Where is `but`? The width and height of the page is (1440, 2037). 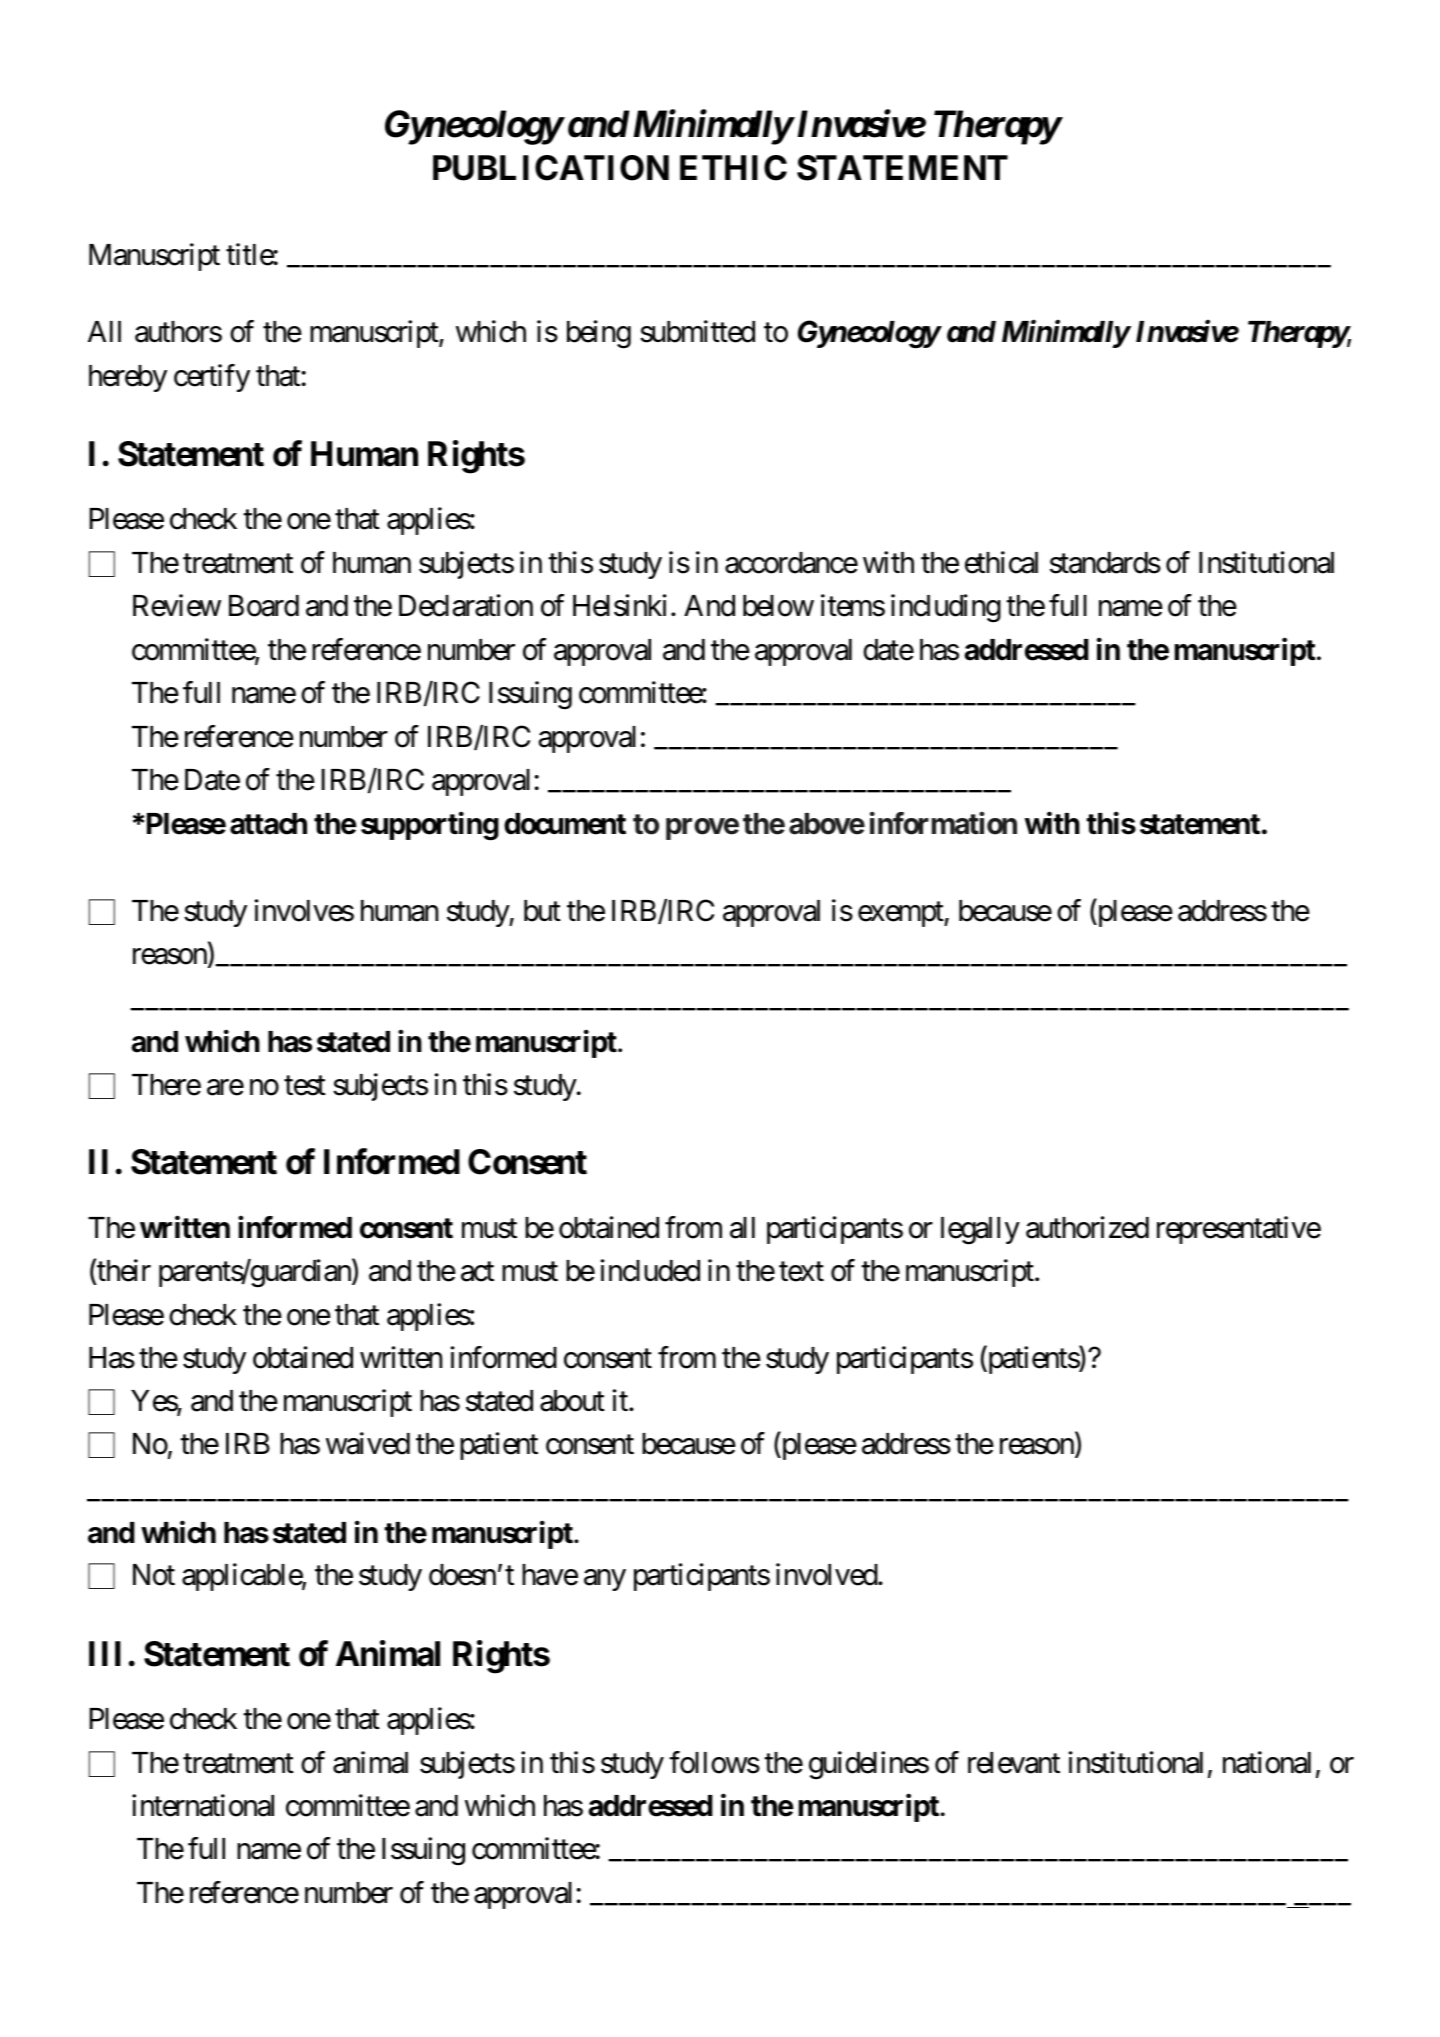
but is located at coordinates (542, 911).
